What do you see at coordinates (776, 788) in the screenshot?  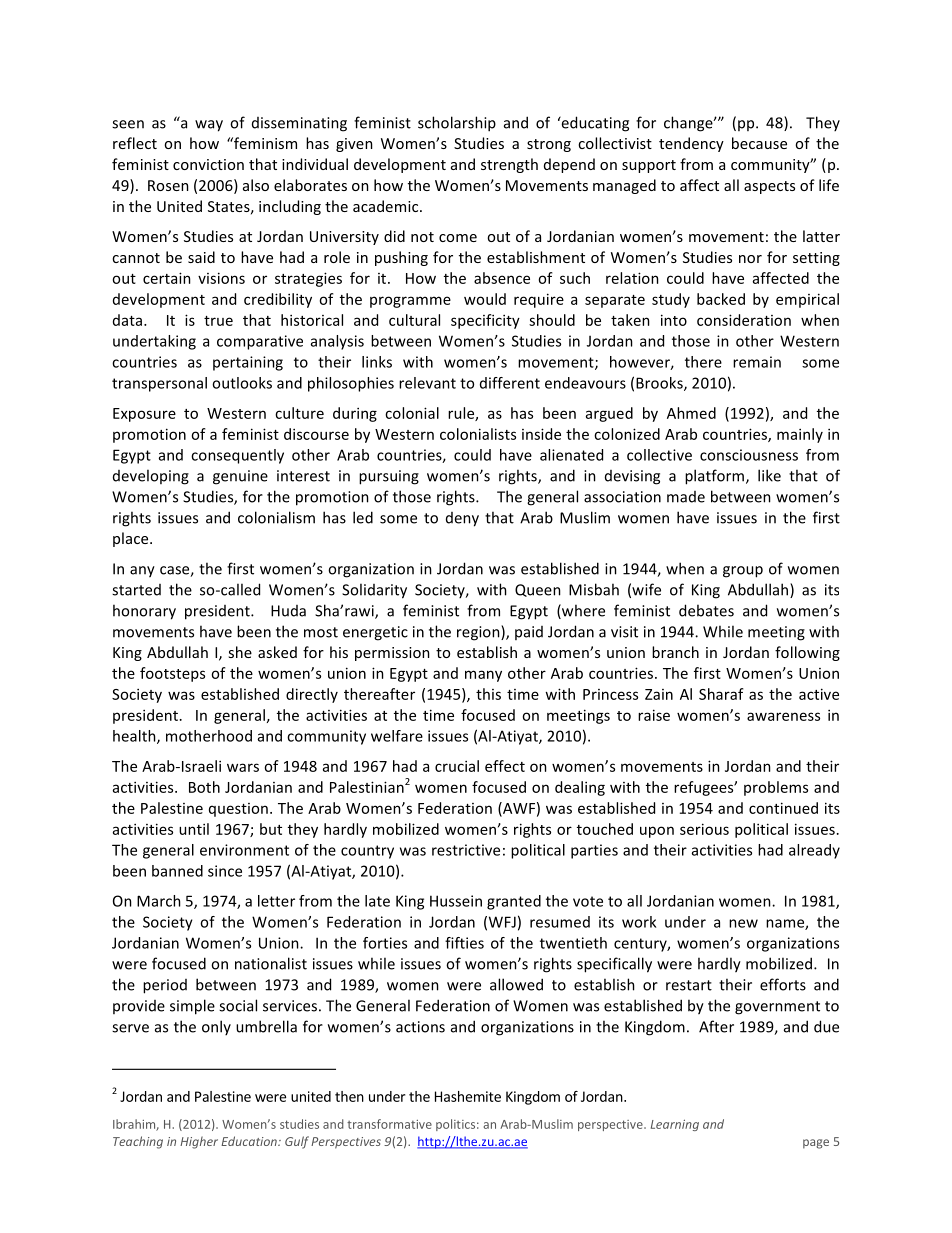 I see `problems` at bounding box center [776, 788].
